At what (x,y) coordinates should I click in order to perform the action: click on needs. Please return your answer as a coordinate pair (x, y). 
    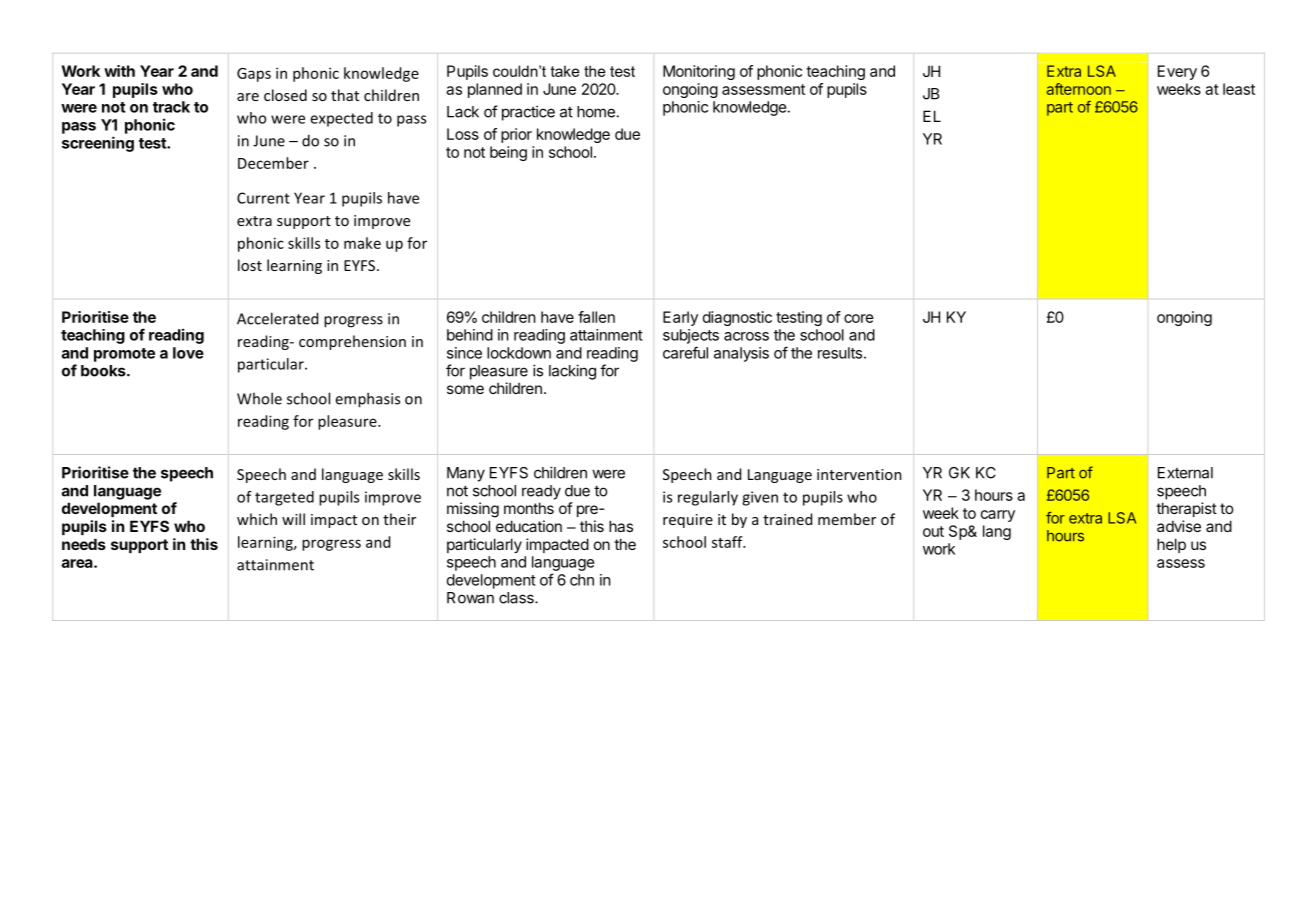
    Looking at the image, I should click on (84, 544).
